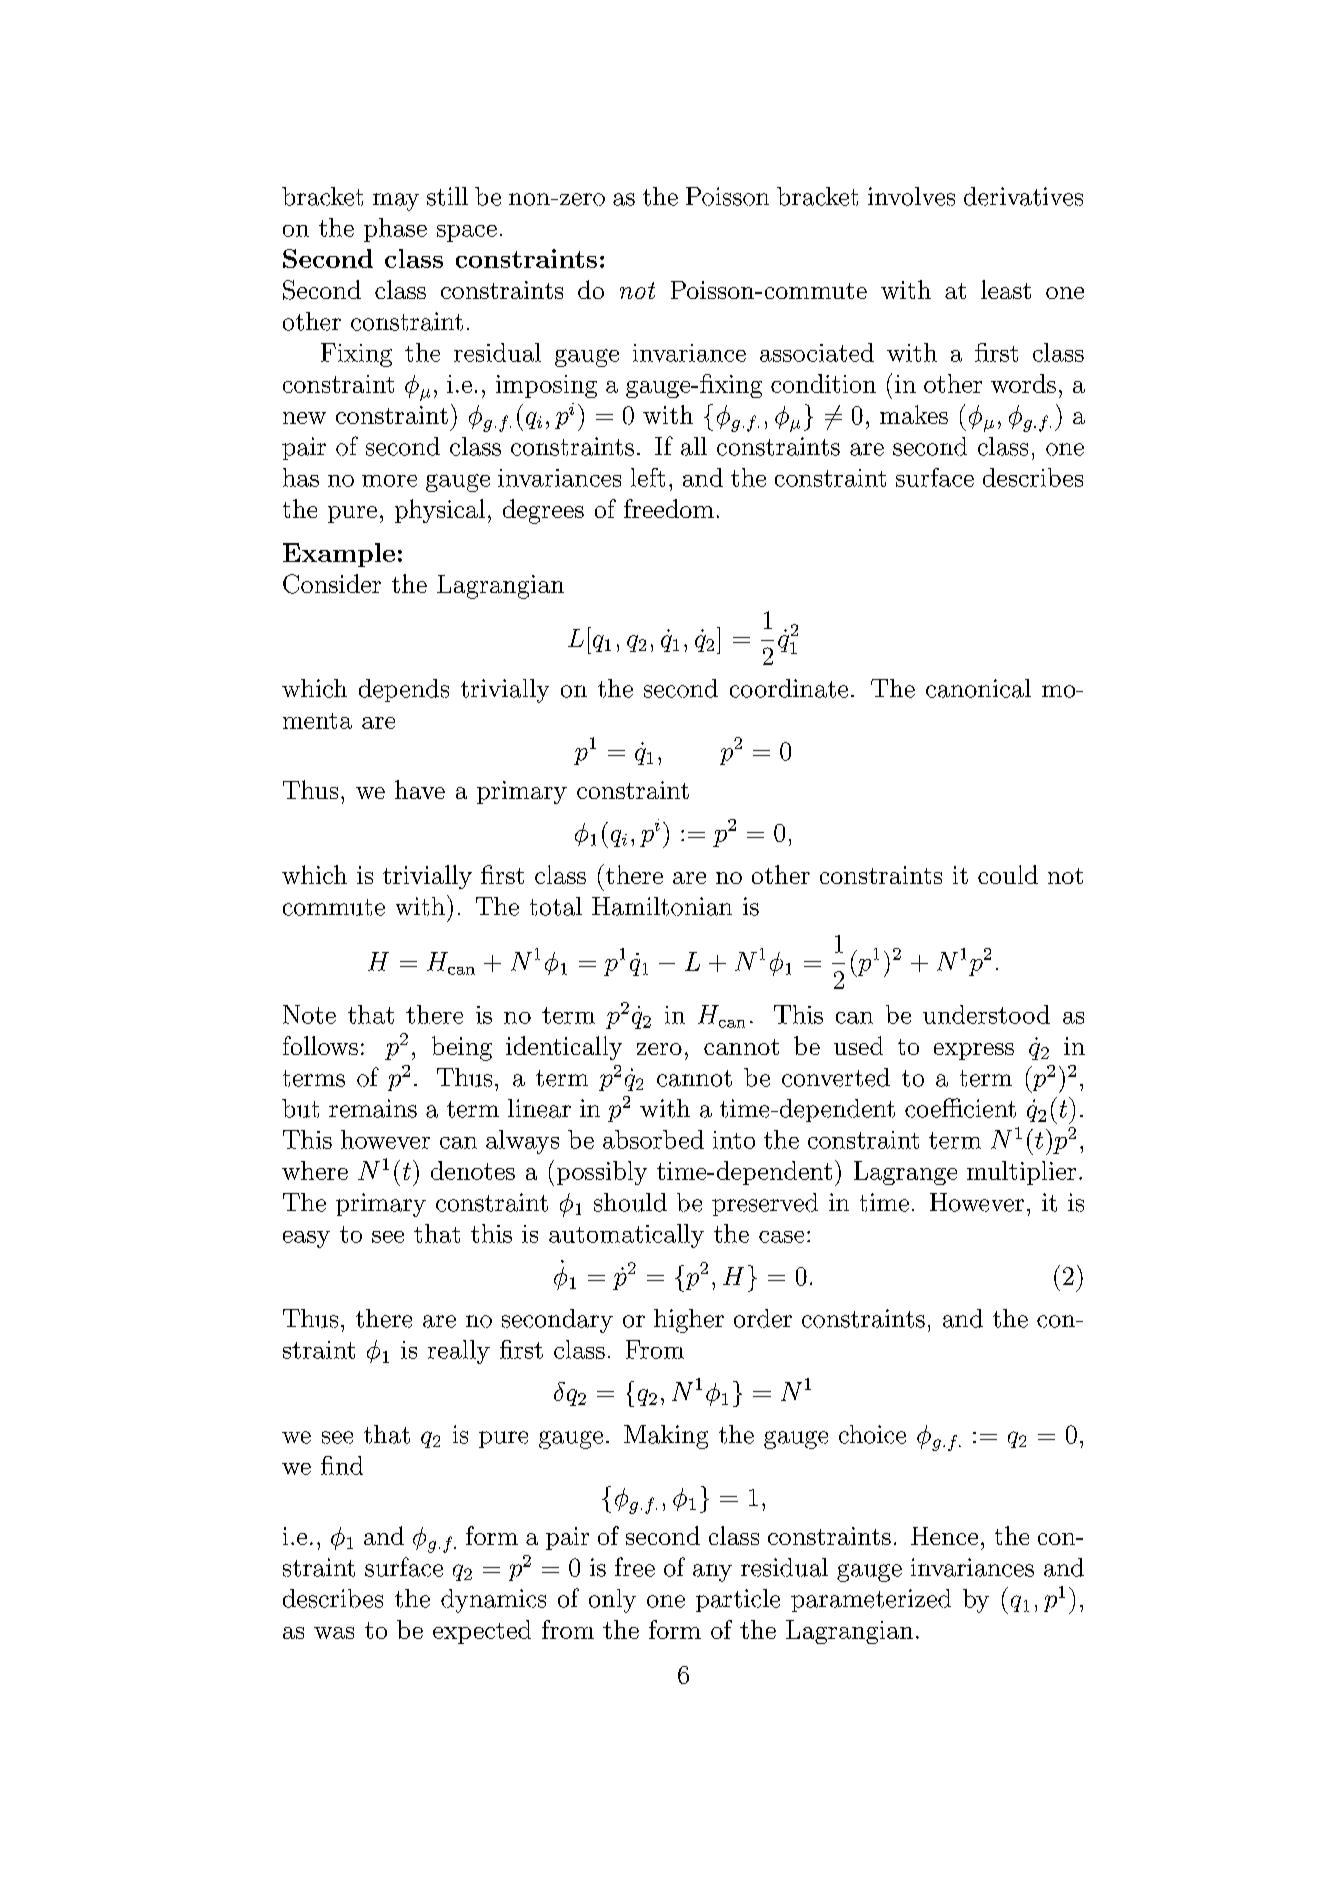 This page has width=1333, height=1887. What do you see at coordinates (612, 1601) in the page?
I see `only` at bounding box center [612, 1601].
